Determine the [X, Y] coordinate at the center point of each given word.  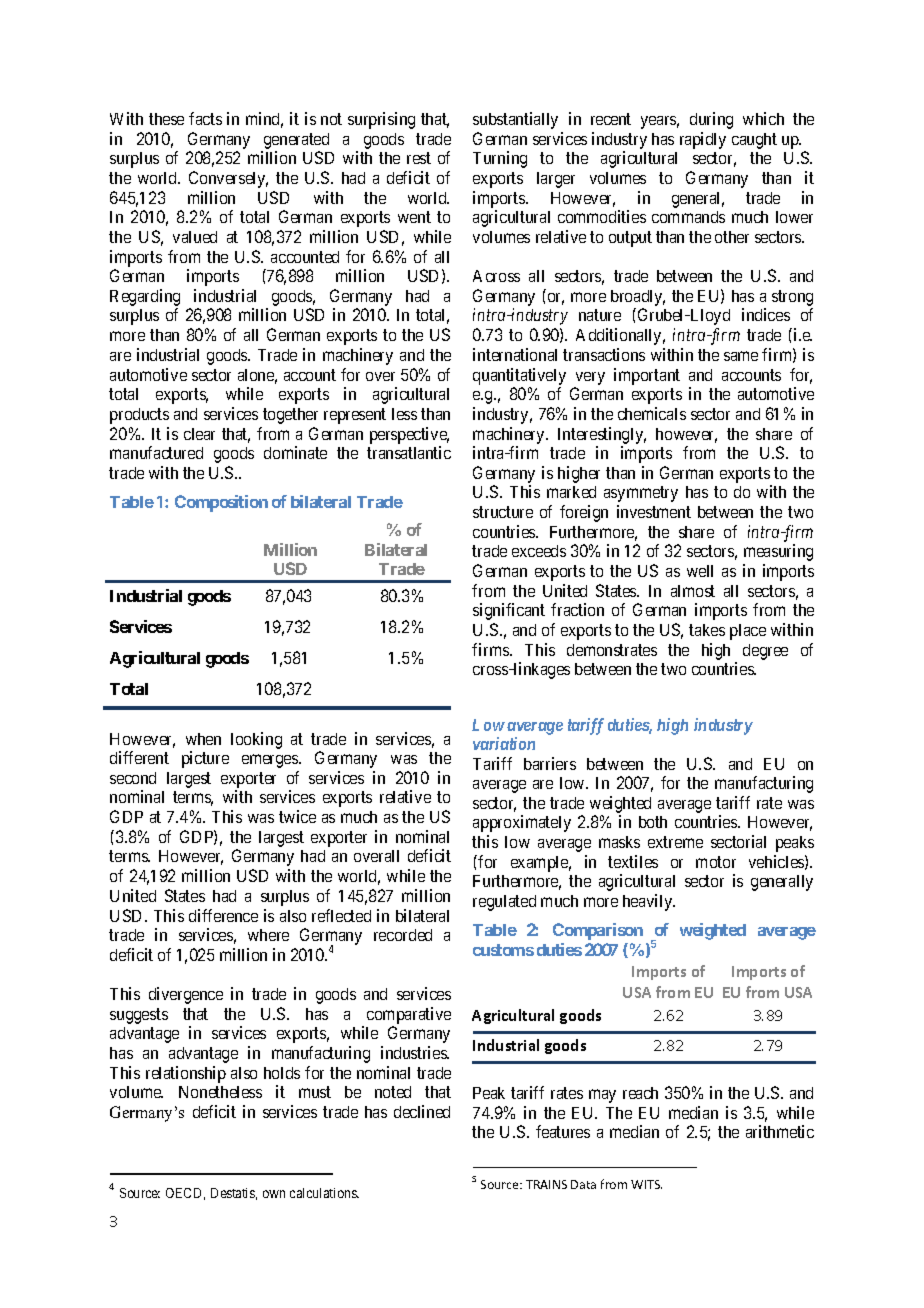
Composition [221, 503]
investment [654, 511]
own [274, 1194]
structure [503, 512]
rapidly [703, 140]
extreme [675, 842]
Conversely [228, 179]
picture [205, 759]
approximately [522, 823]
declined [422, 1111]
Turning [500, 159]
